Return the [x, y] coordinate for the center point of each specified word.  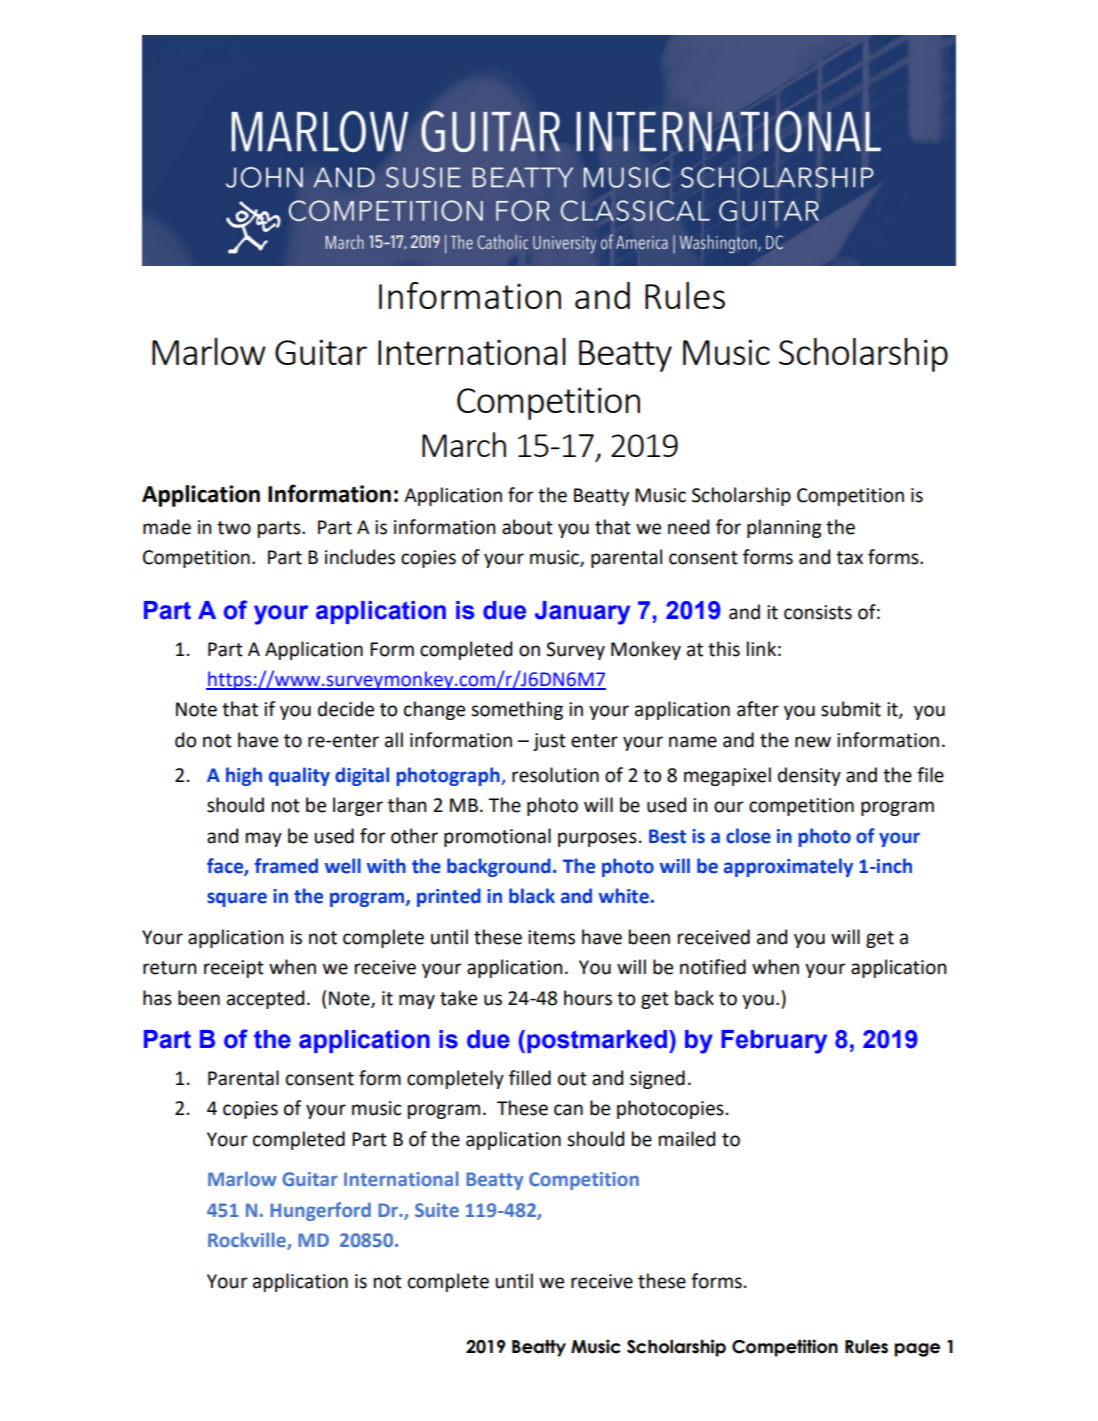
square [237, 899]
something [517, 710]
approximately [788, 867]
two [234, 528]
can [568, 1110]
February [774, 1042]
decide [346, 709]
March [464, 444]
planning [784, 528]
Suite [437, 1210]
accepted [265, 999]
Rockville [248, 1241]
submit [851, 709]
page [917, 1350]
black [532, 896]
